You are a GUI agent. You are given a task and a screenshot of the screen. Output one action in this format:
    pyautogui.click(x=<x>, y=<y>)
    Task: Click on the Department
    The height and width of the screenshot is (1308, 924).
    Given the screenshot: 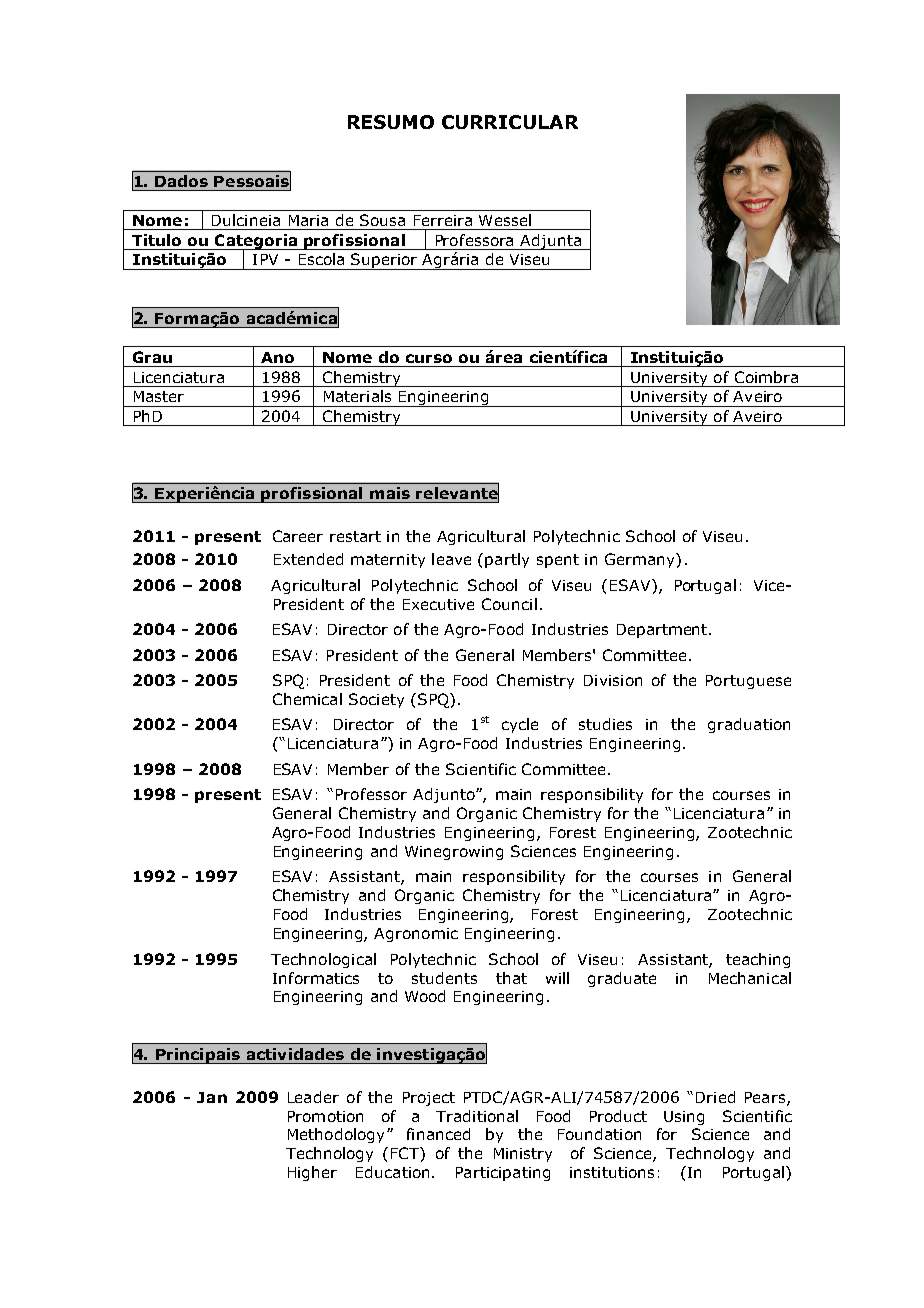 What is the action you would take?
    pyautogui.click(x=663, y=631)
